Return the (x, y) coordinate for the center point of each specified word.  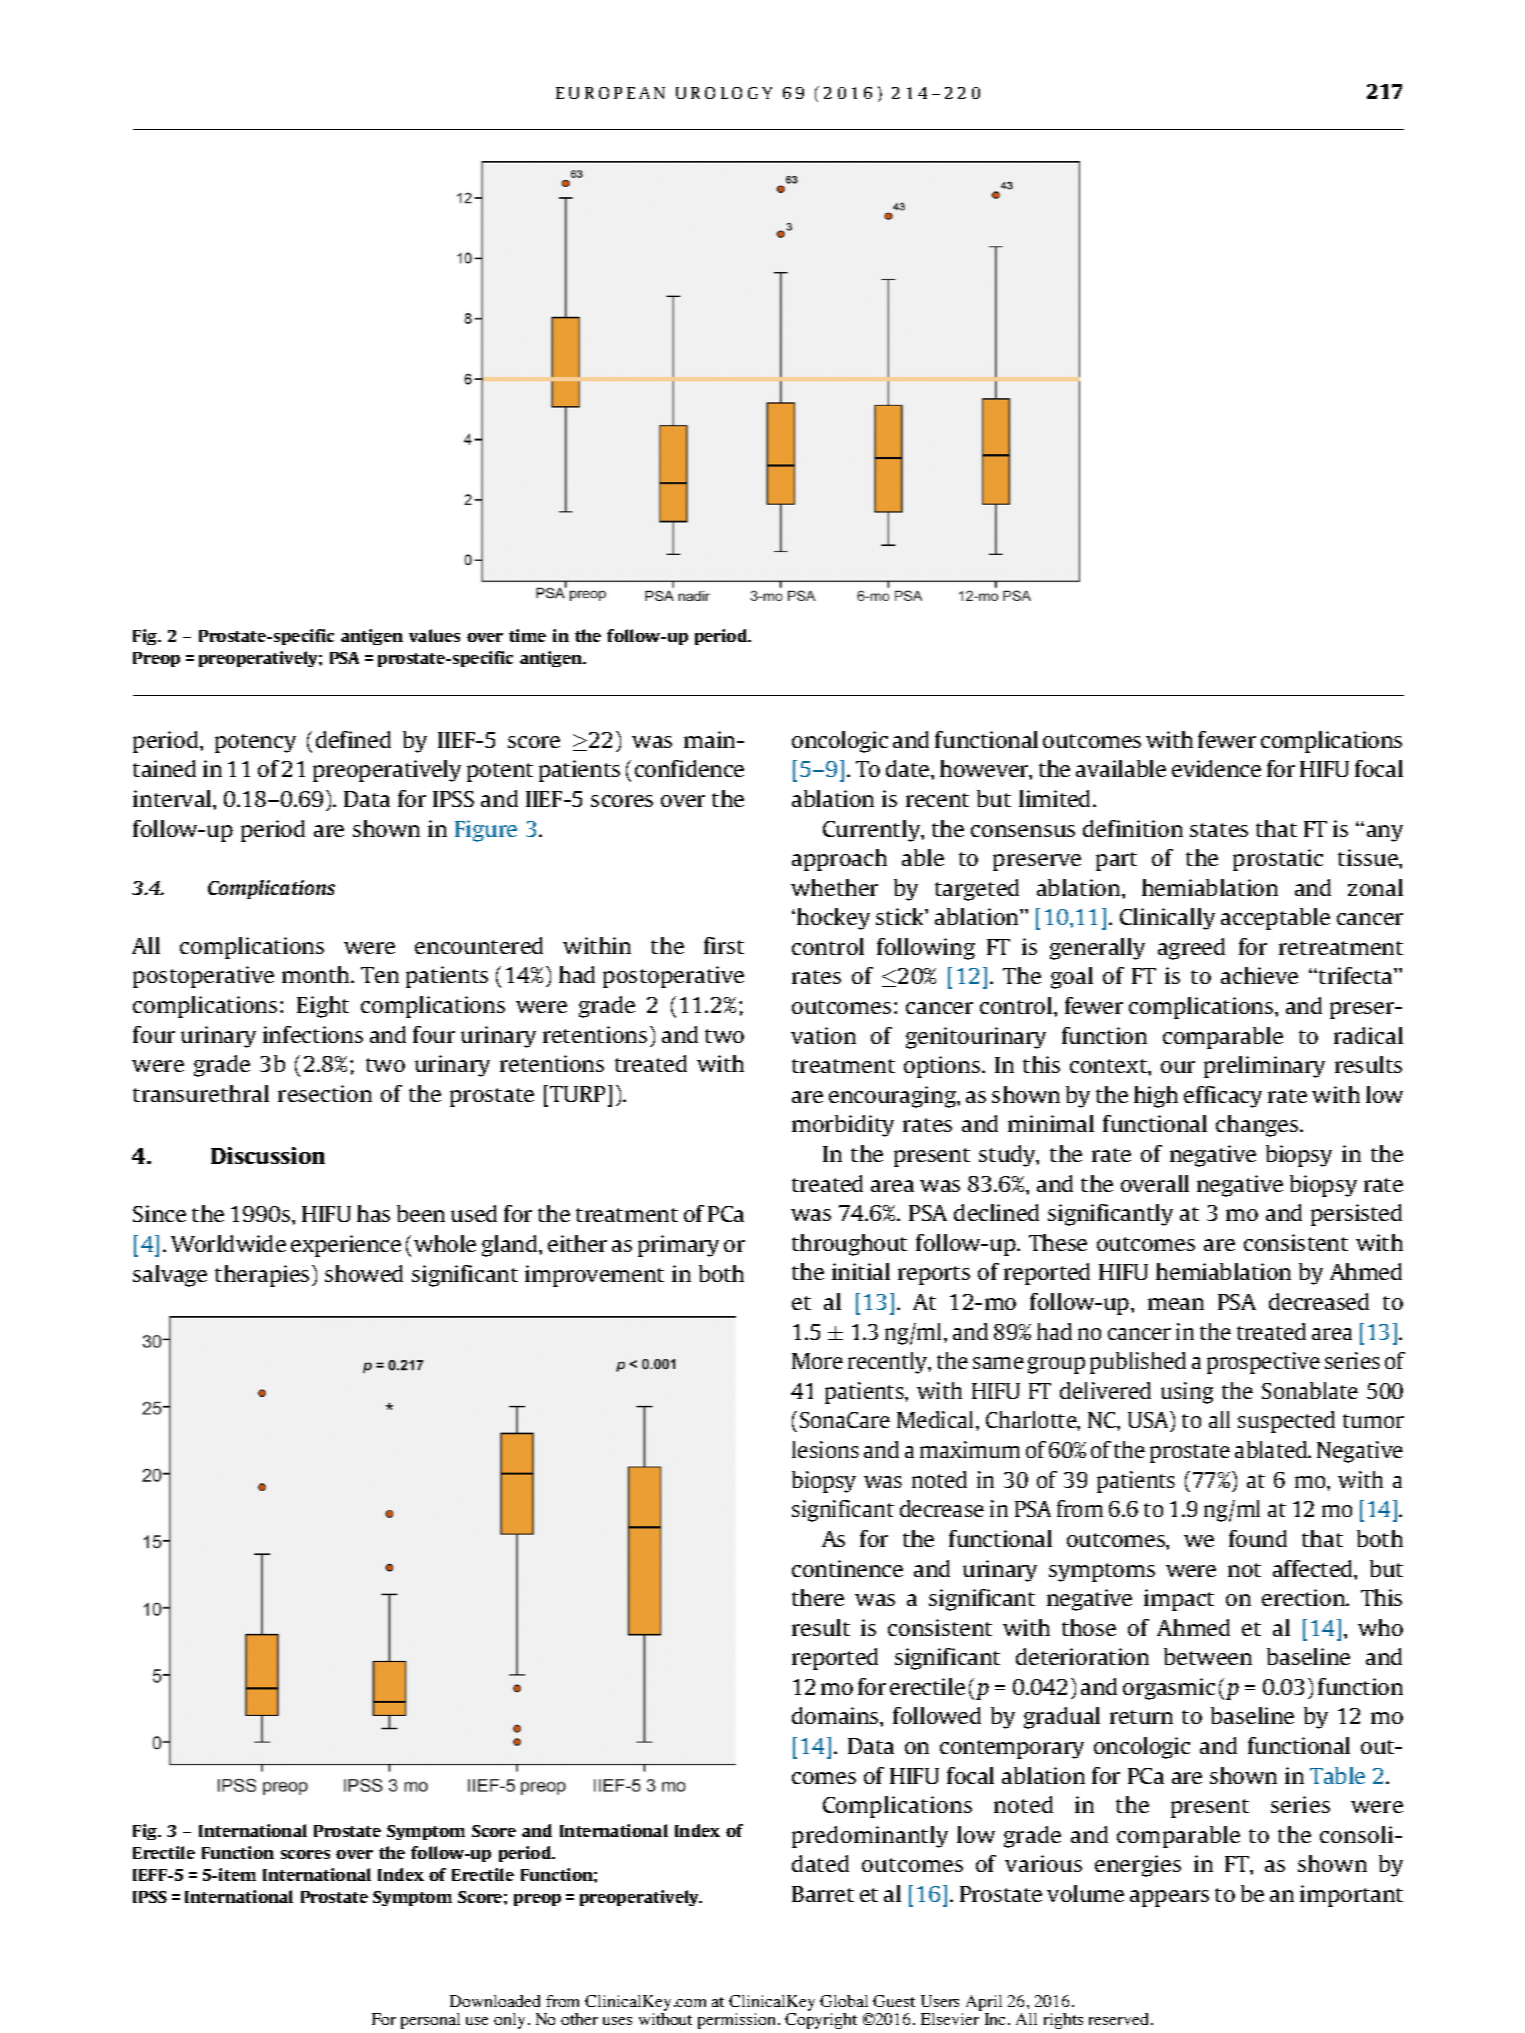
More (817, 1361)
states (1219, 830)
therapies (262, 1276)
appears (1169, 1898)
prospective (1263, 1363)
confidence (689, 768)
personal (430, 2021)
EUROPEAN (610, 93)
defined (353, 739)
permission (736, 2021)
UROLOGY (724, 93)
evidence (1216, 768)
